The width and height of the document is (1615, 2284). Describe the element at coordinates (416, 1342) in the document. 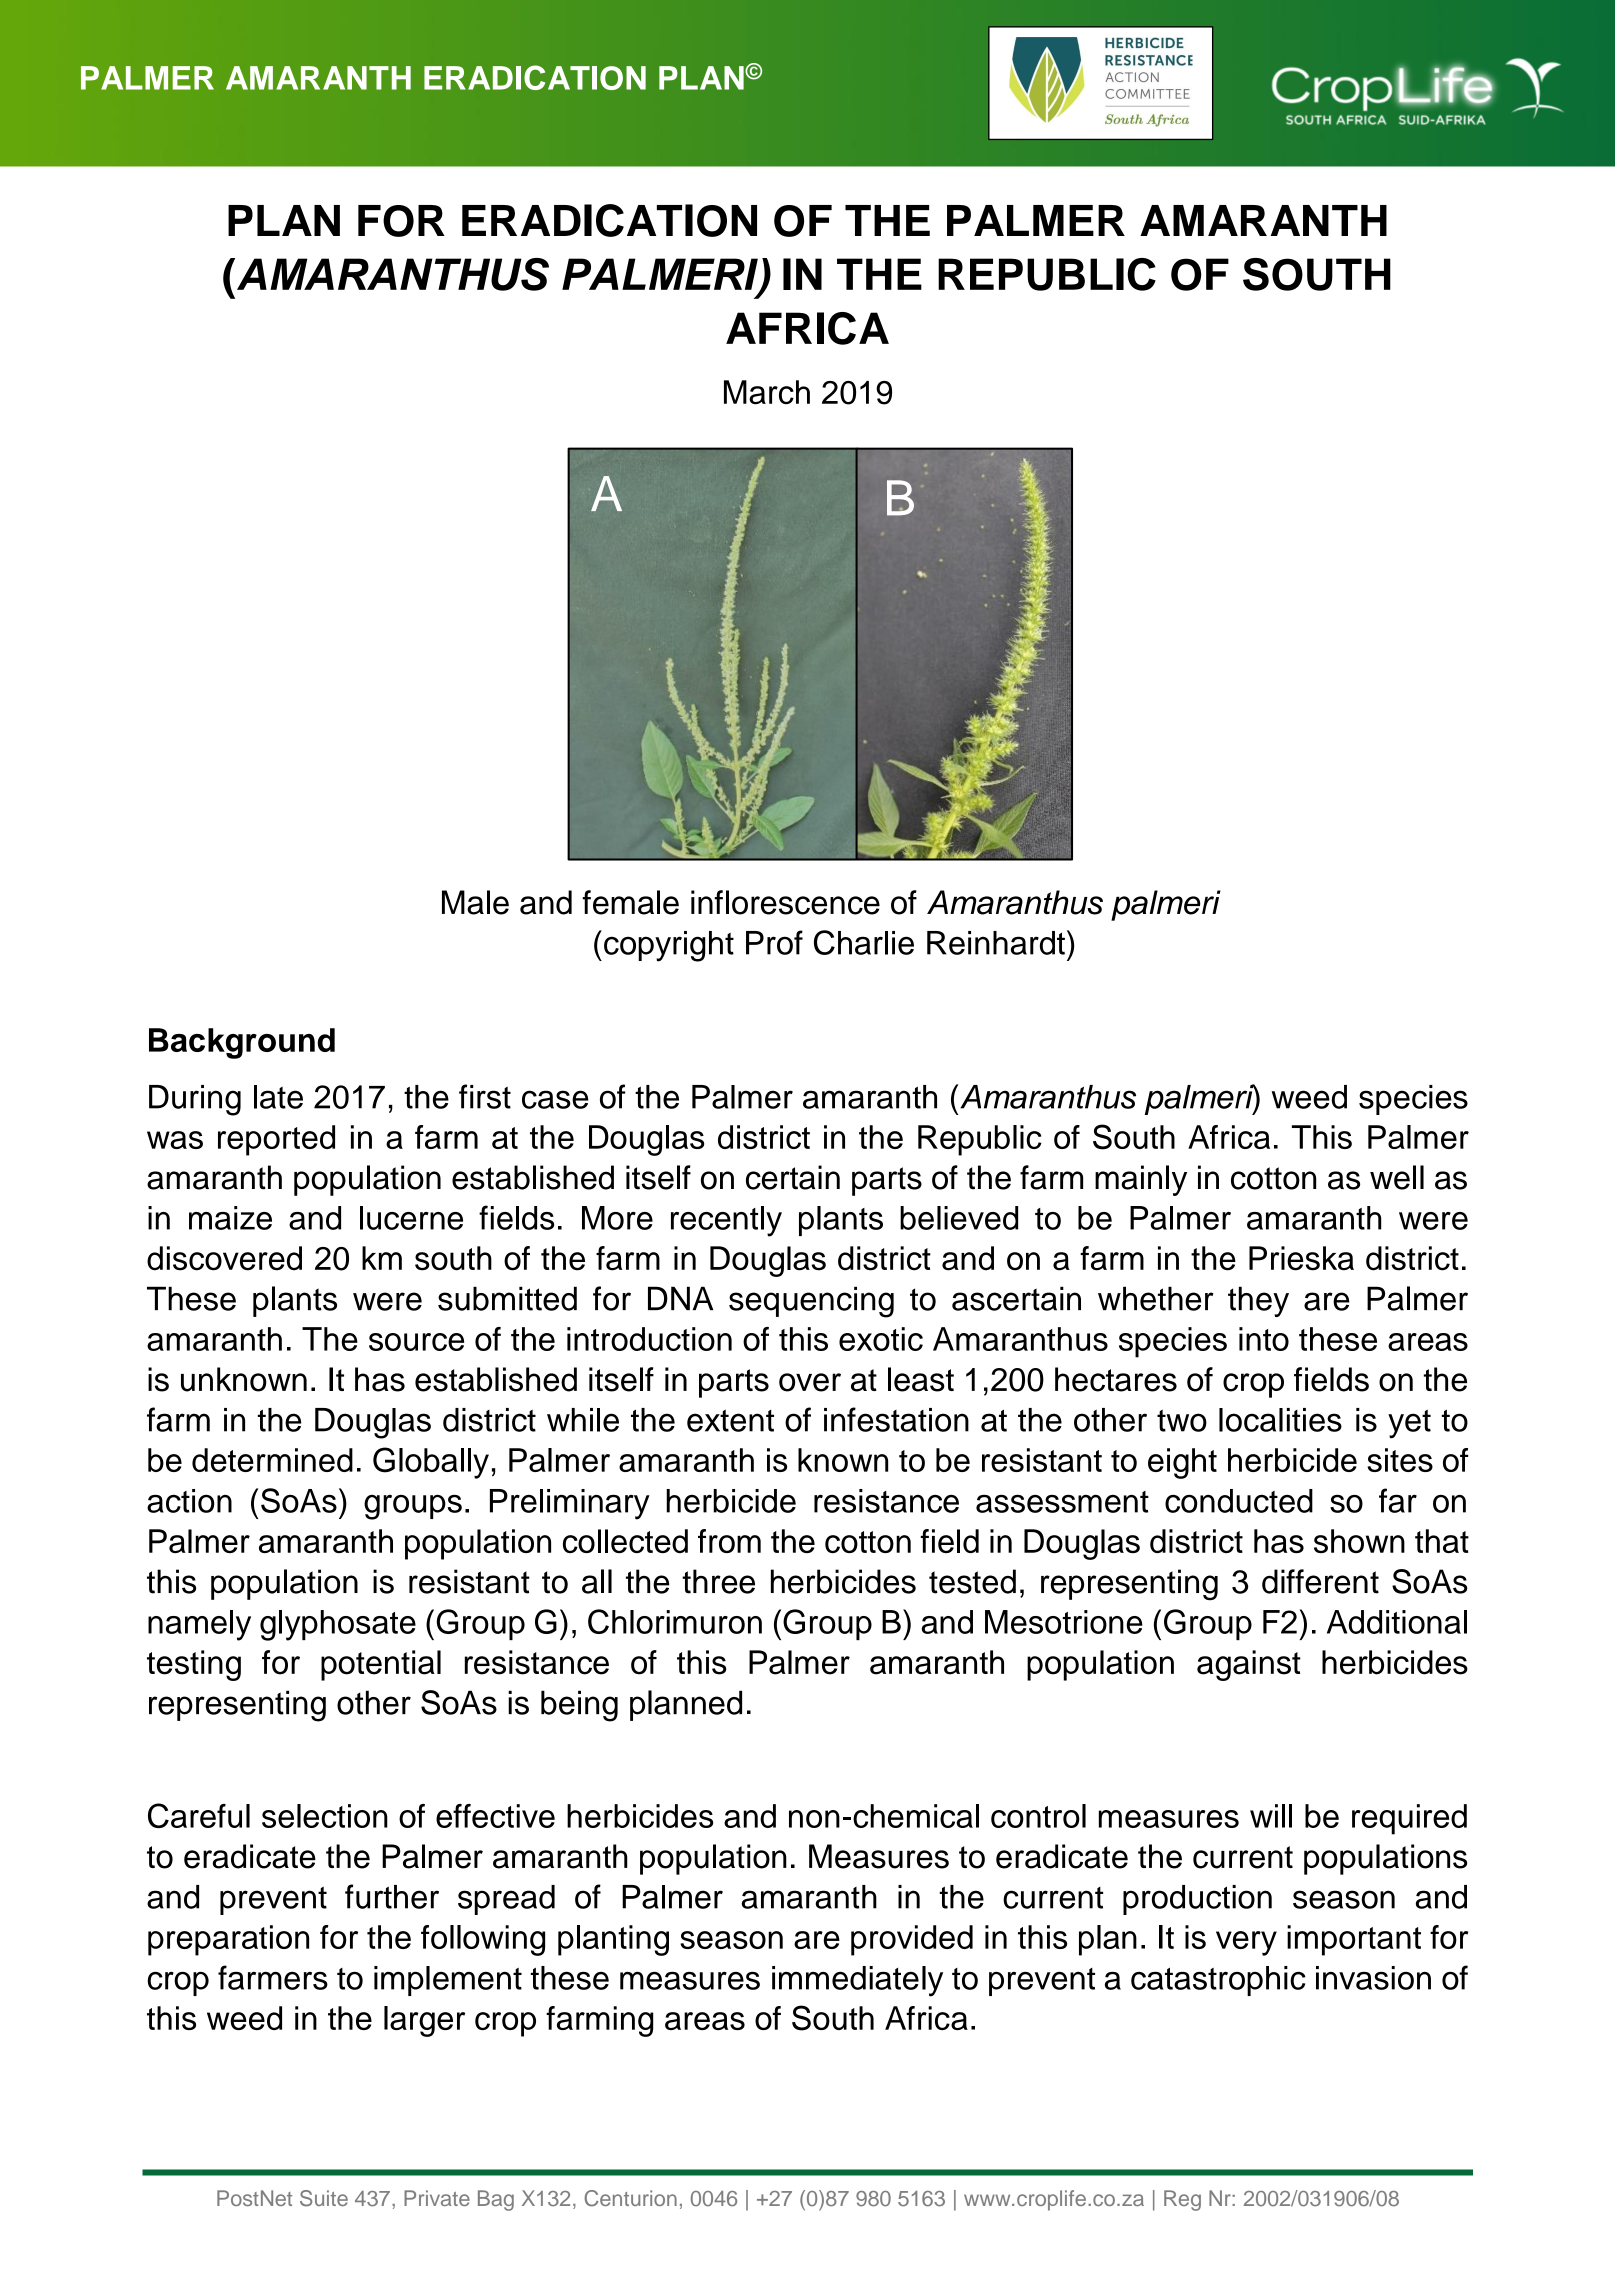

I see `source` at that location.
